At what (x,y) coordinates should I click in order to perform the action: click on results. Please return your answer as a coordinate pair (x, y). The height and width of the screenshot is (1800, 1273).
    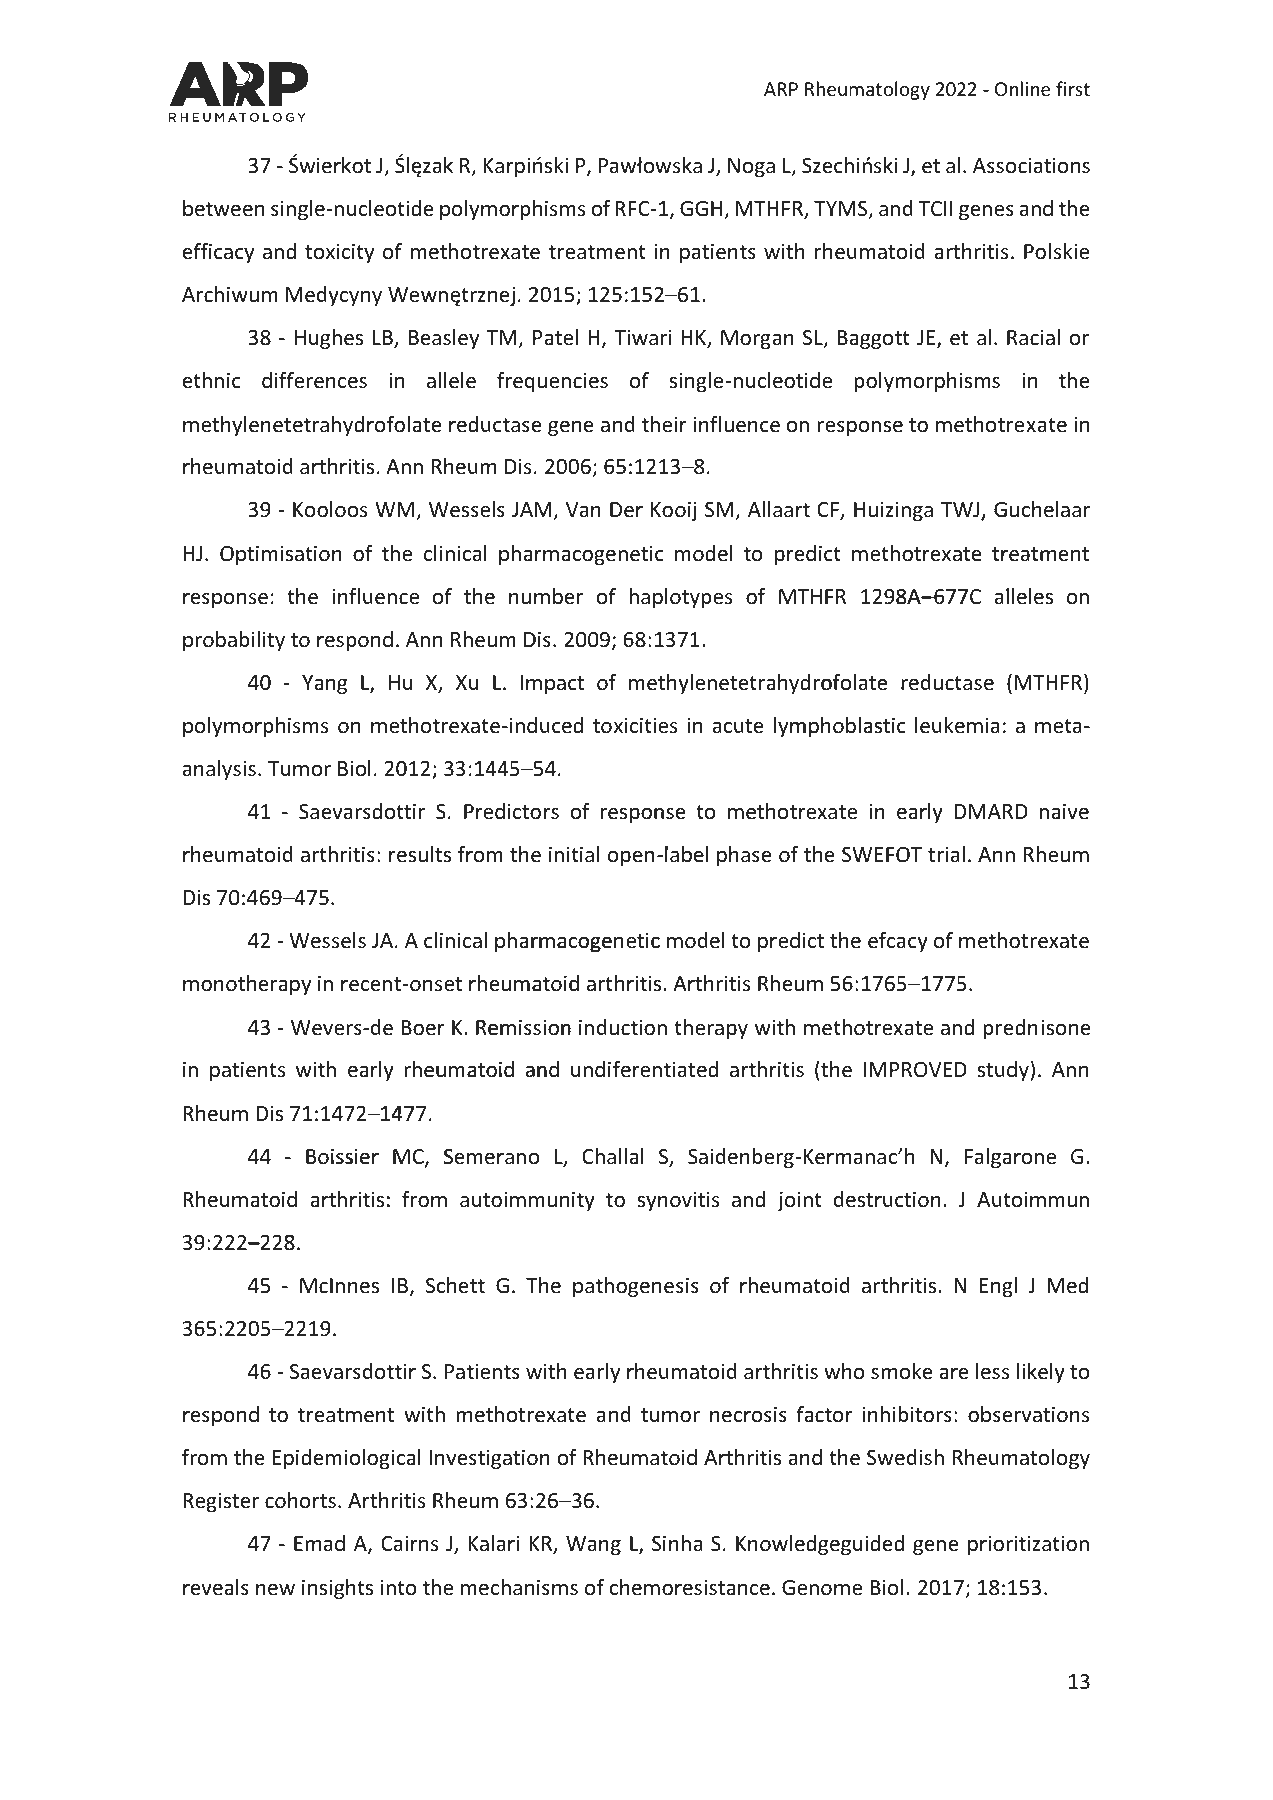
    Looking at the image, I should click on (420, 854).
